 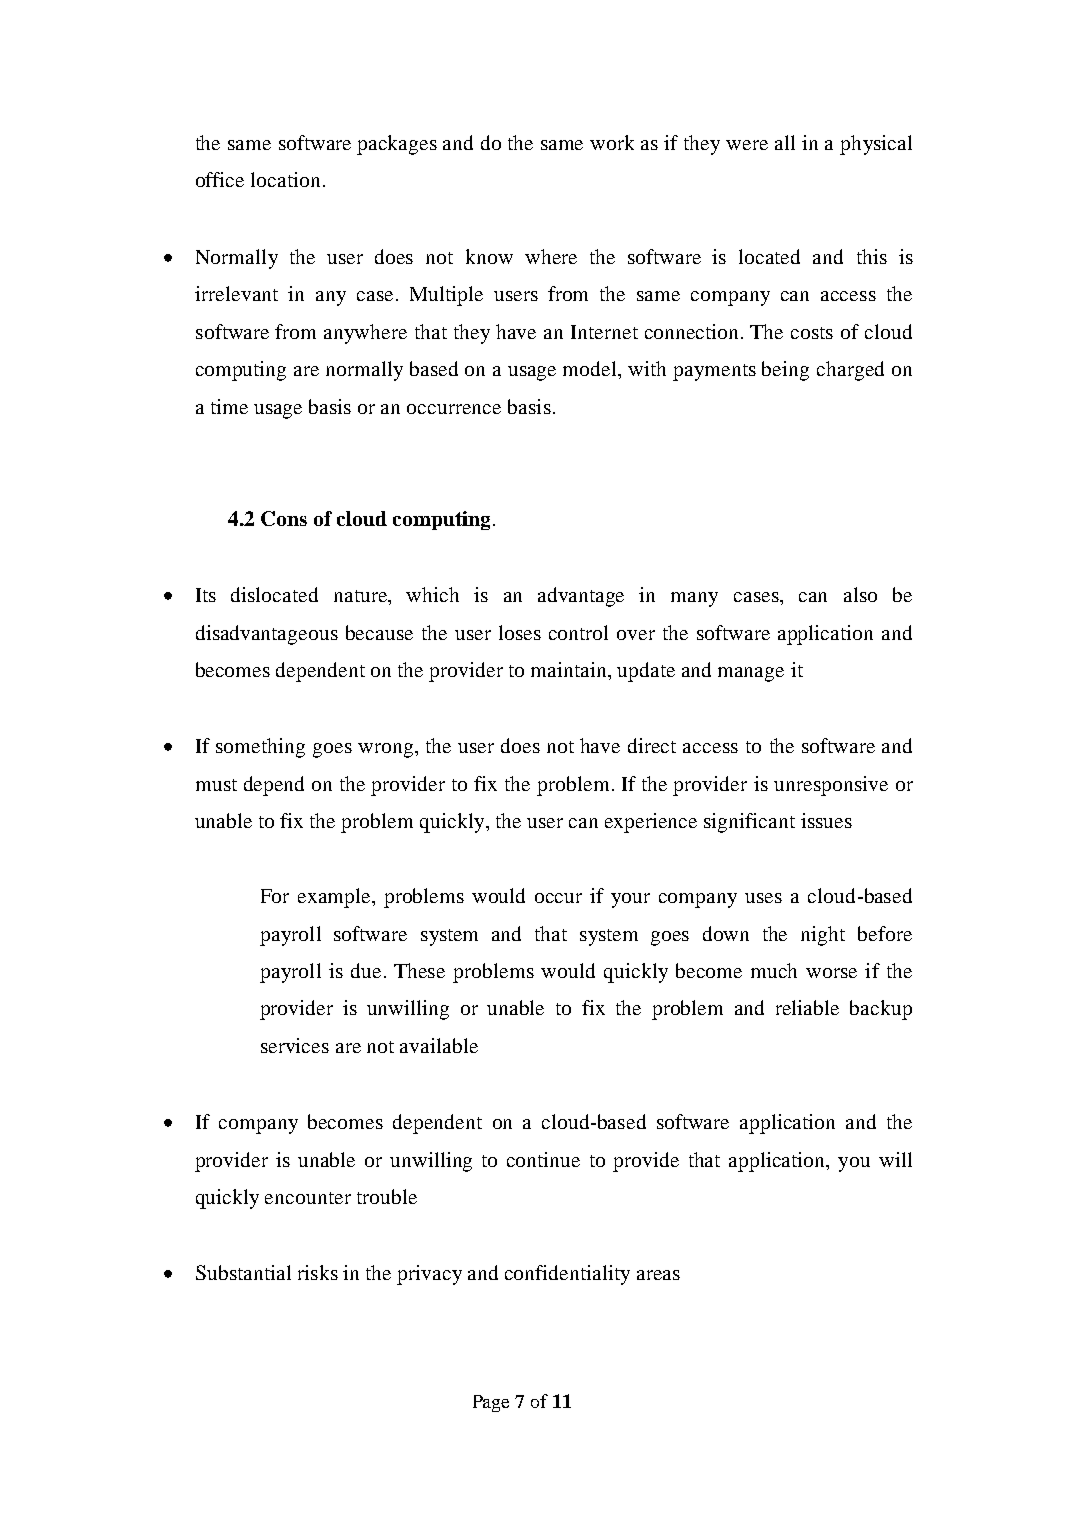 I want to click on being, so click(x=785, y=371).
